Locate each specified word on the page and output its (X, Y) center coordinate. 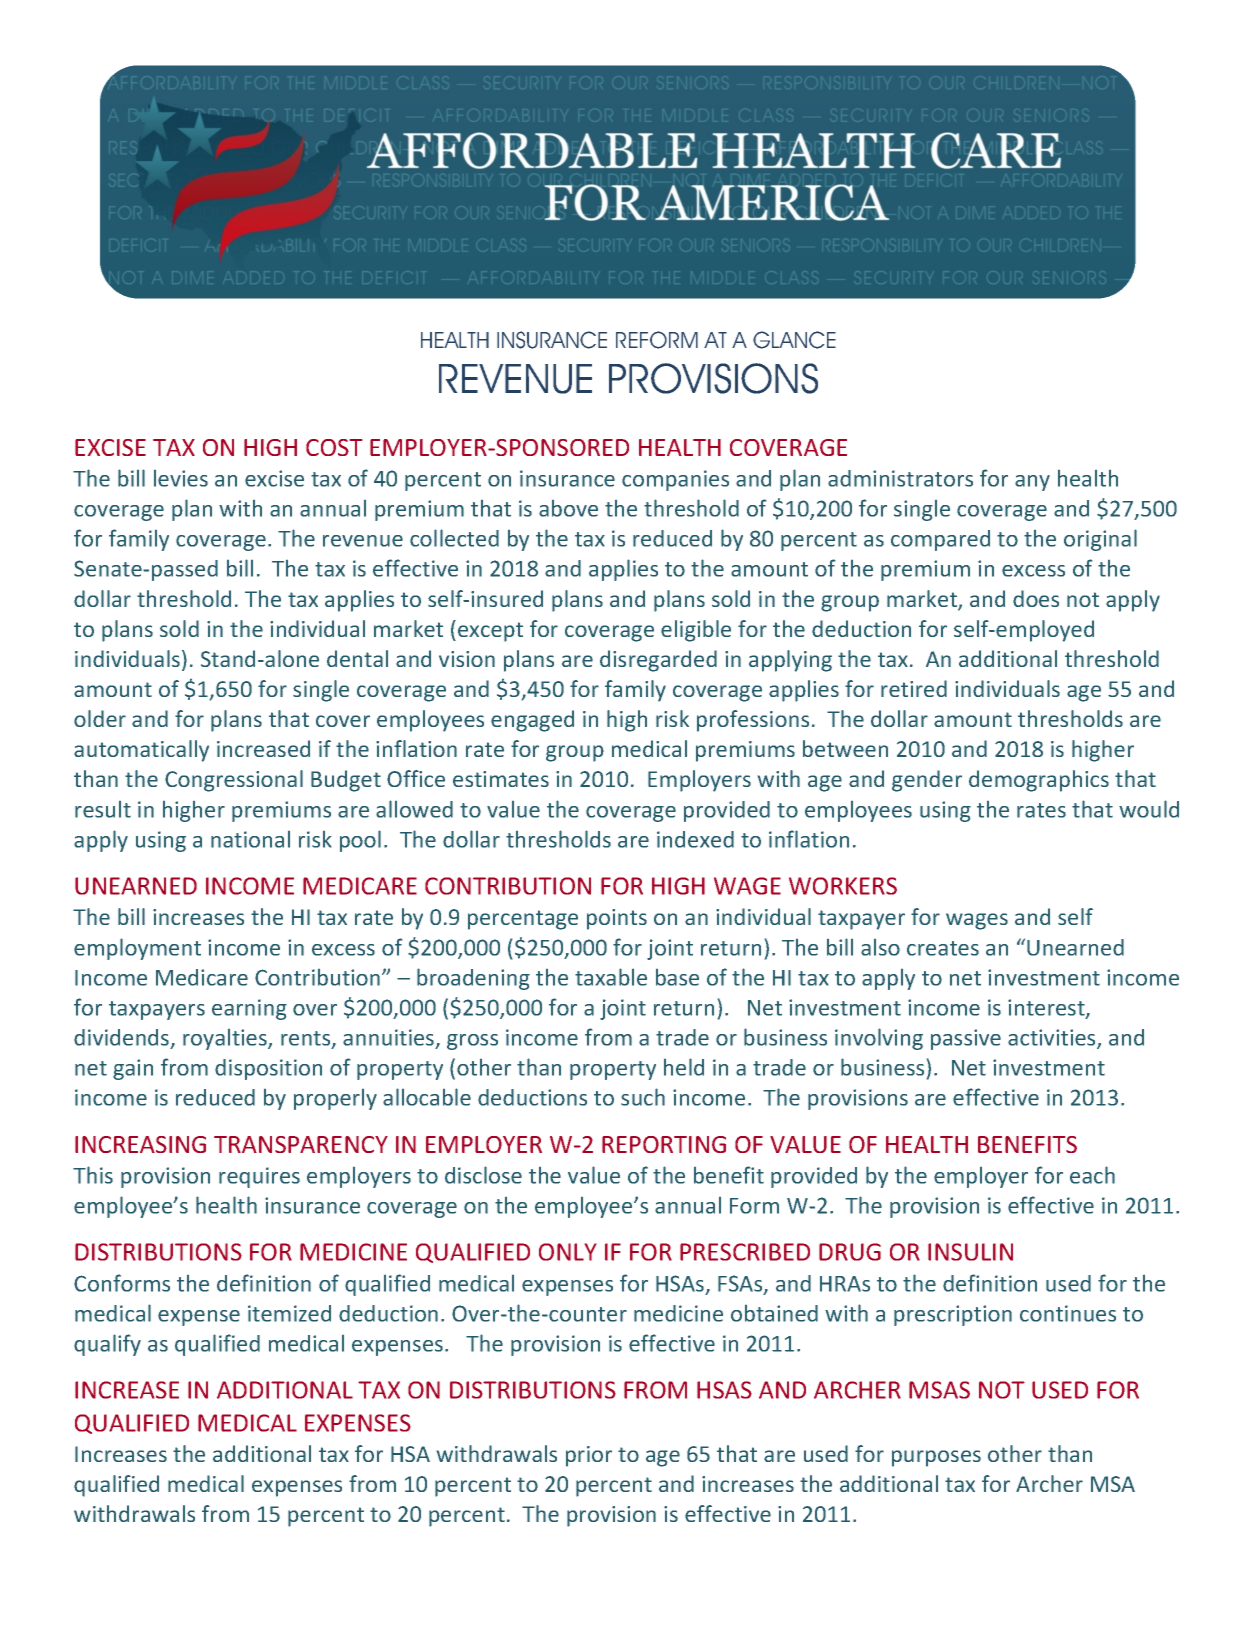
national (250, 839)
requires (259, 1177)
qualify (107, 1345)
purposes (936, 1458)
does (1036, 598)
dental (357, 658)
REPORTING (664, 1144)
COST (334, 447)
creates (943, 948)
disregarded (658, 661)
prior (589, 1456)
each (1092, 1175)
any (1032, 483)
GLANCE (794, 340)
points (617, 919)
